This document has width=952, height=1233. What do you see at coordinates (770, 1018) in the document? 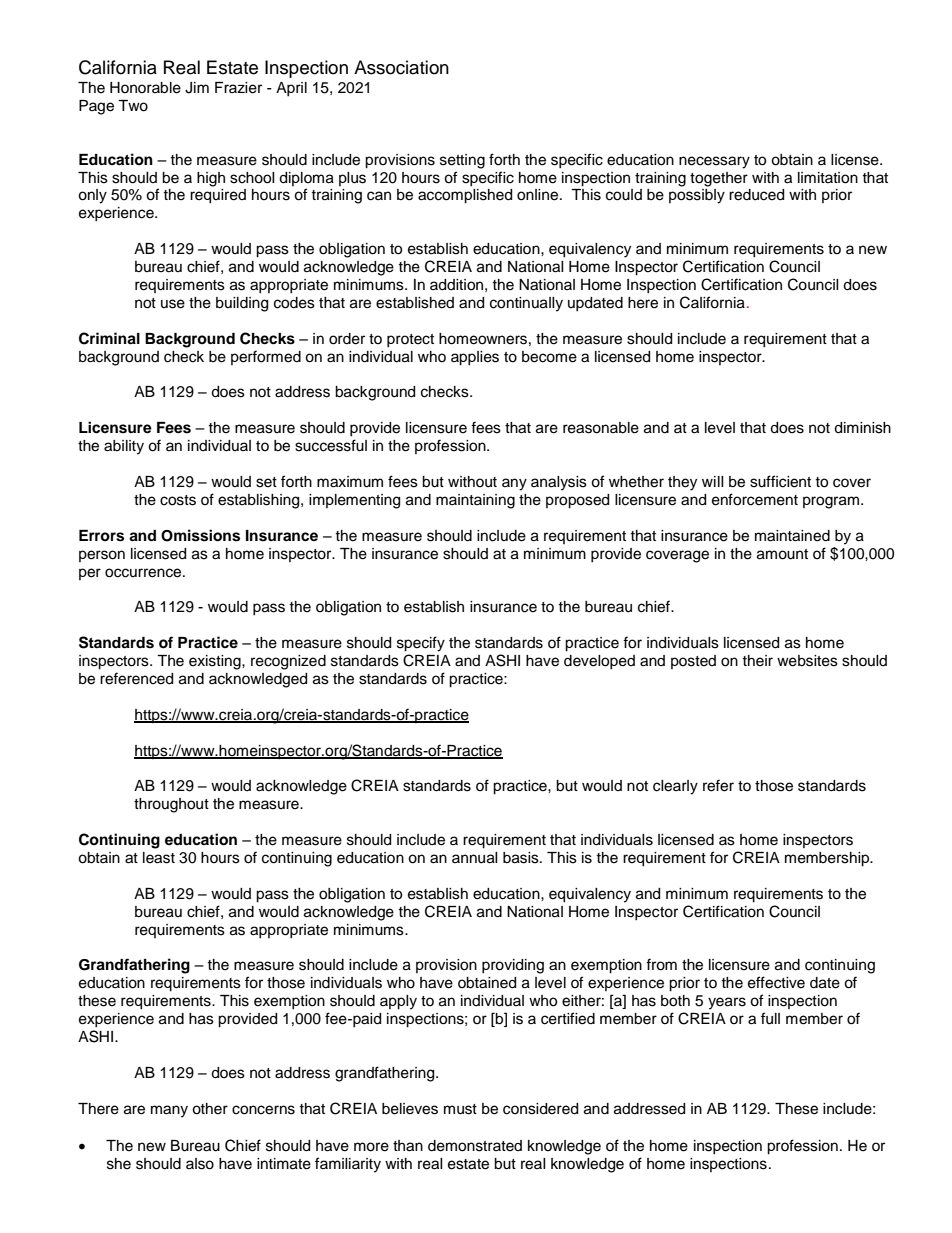
I see `full` at bounding box center [770, 1018].
